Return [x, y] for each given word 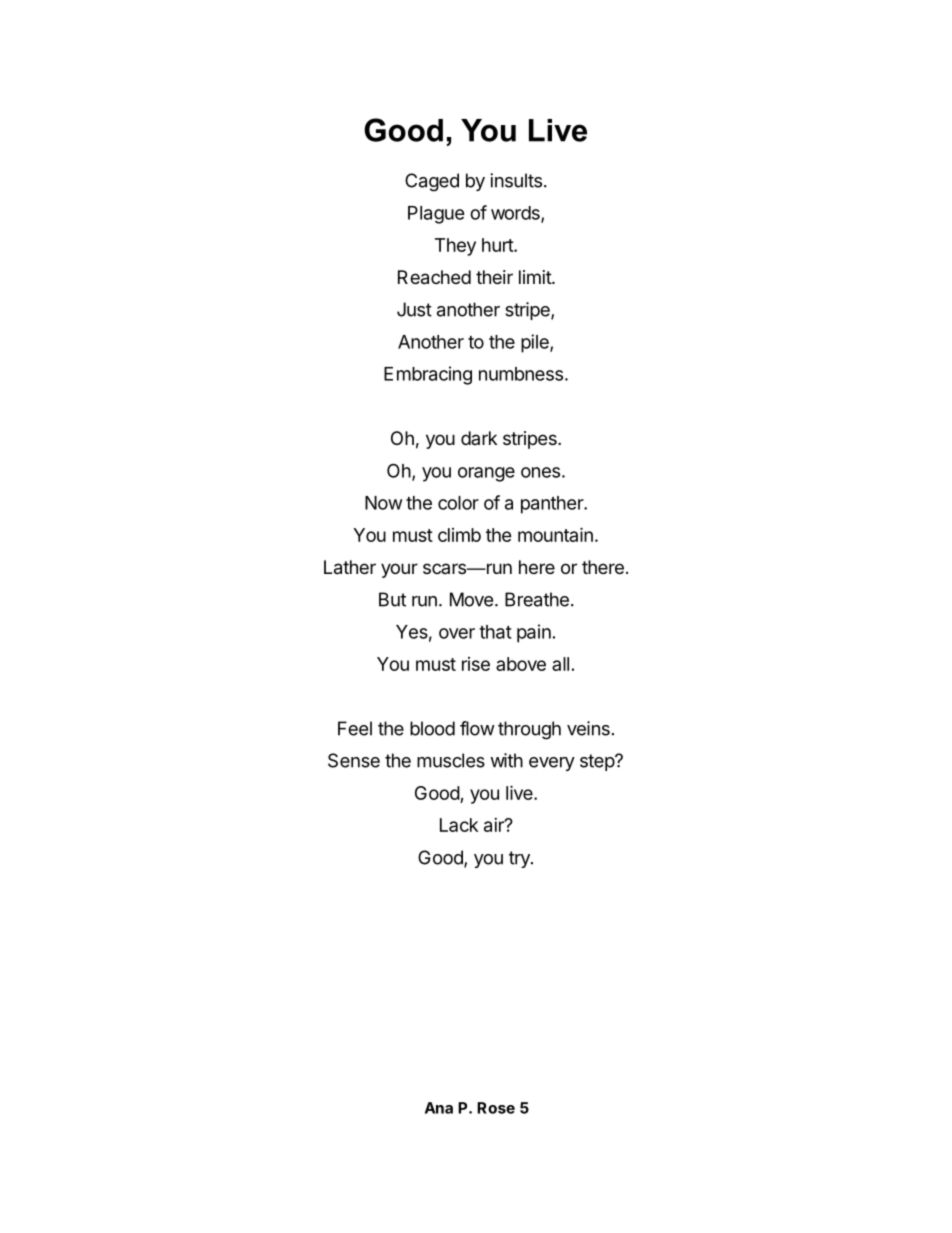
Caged [432, 182]
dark [479, 438]
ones [540, 472]
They [455, 247]
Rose [496, 1108]
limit [536, 277]
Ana [439, 1108]
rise [476, 664]
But [392, 599]
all [560, 664]
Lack [459, 825]
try [520, 859]
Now [384, 503]
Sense [354, 760]
